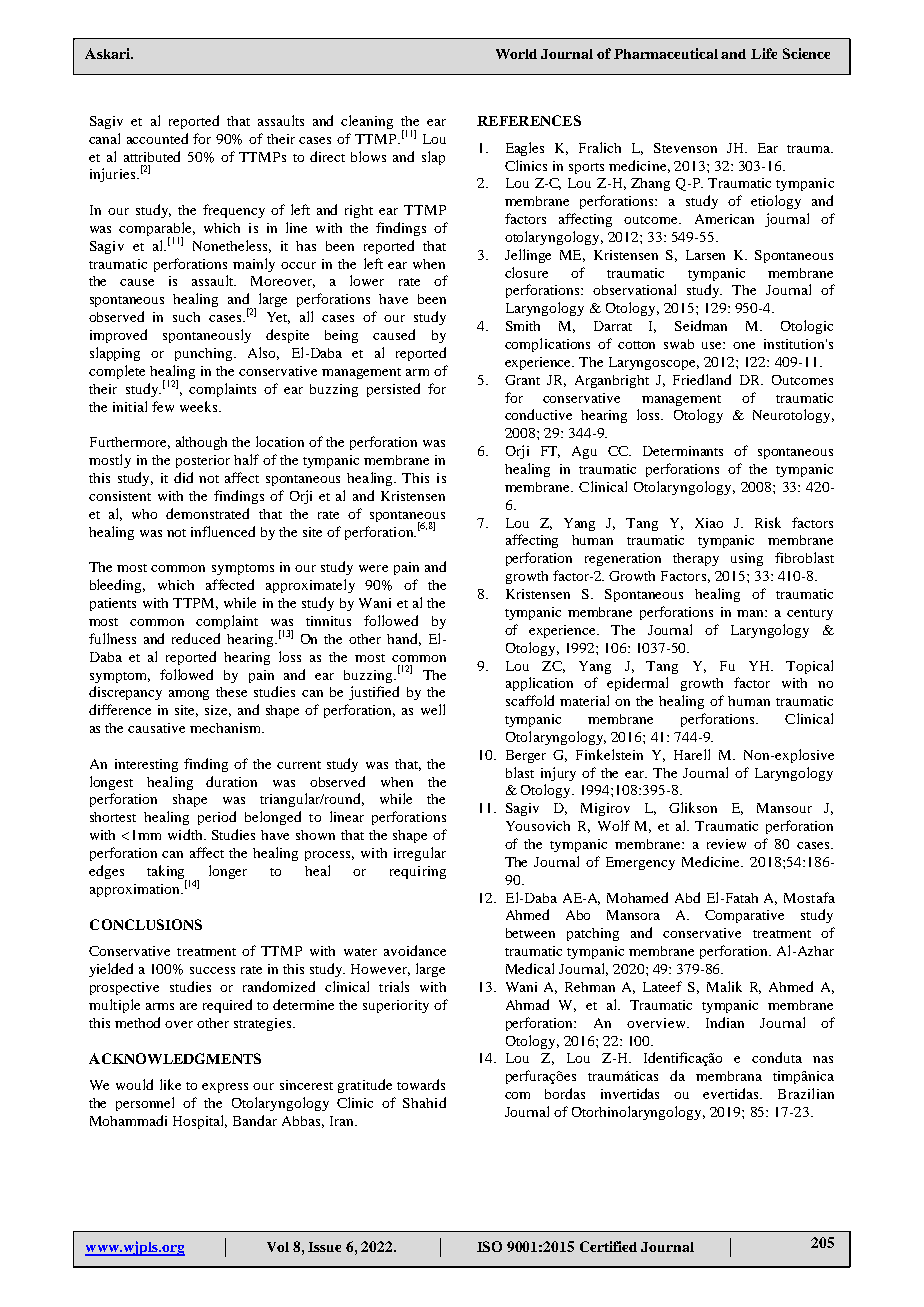  What do you see at coordinates (522, 380) in the screenshot?
I see `Grant` at bounding box center [522, 380].
